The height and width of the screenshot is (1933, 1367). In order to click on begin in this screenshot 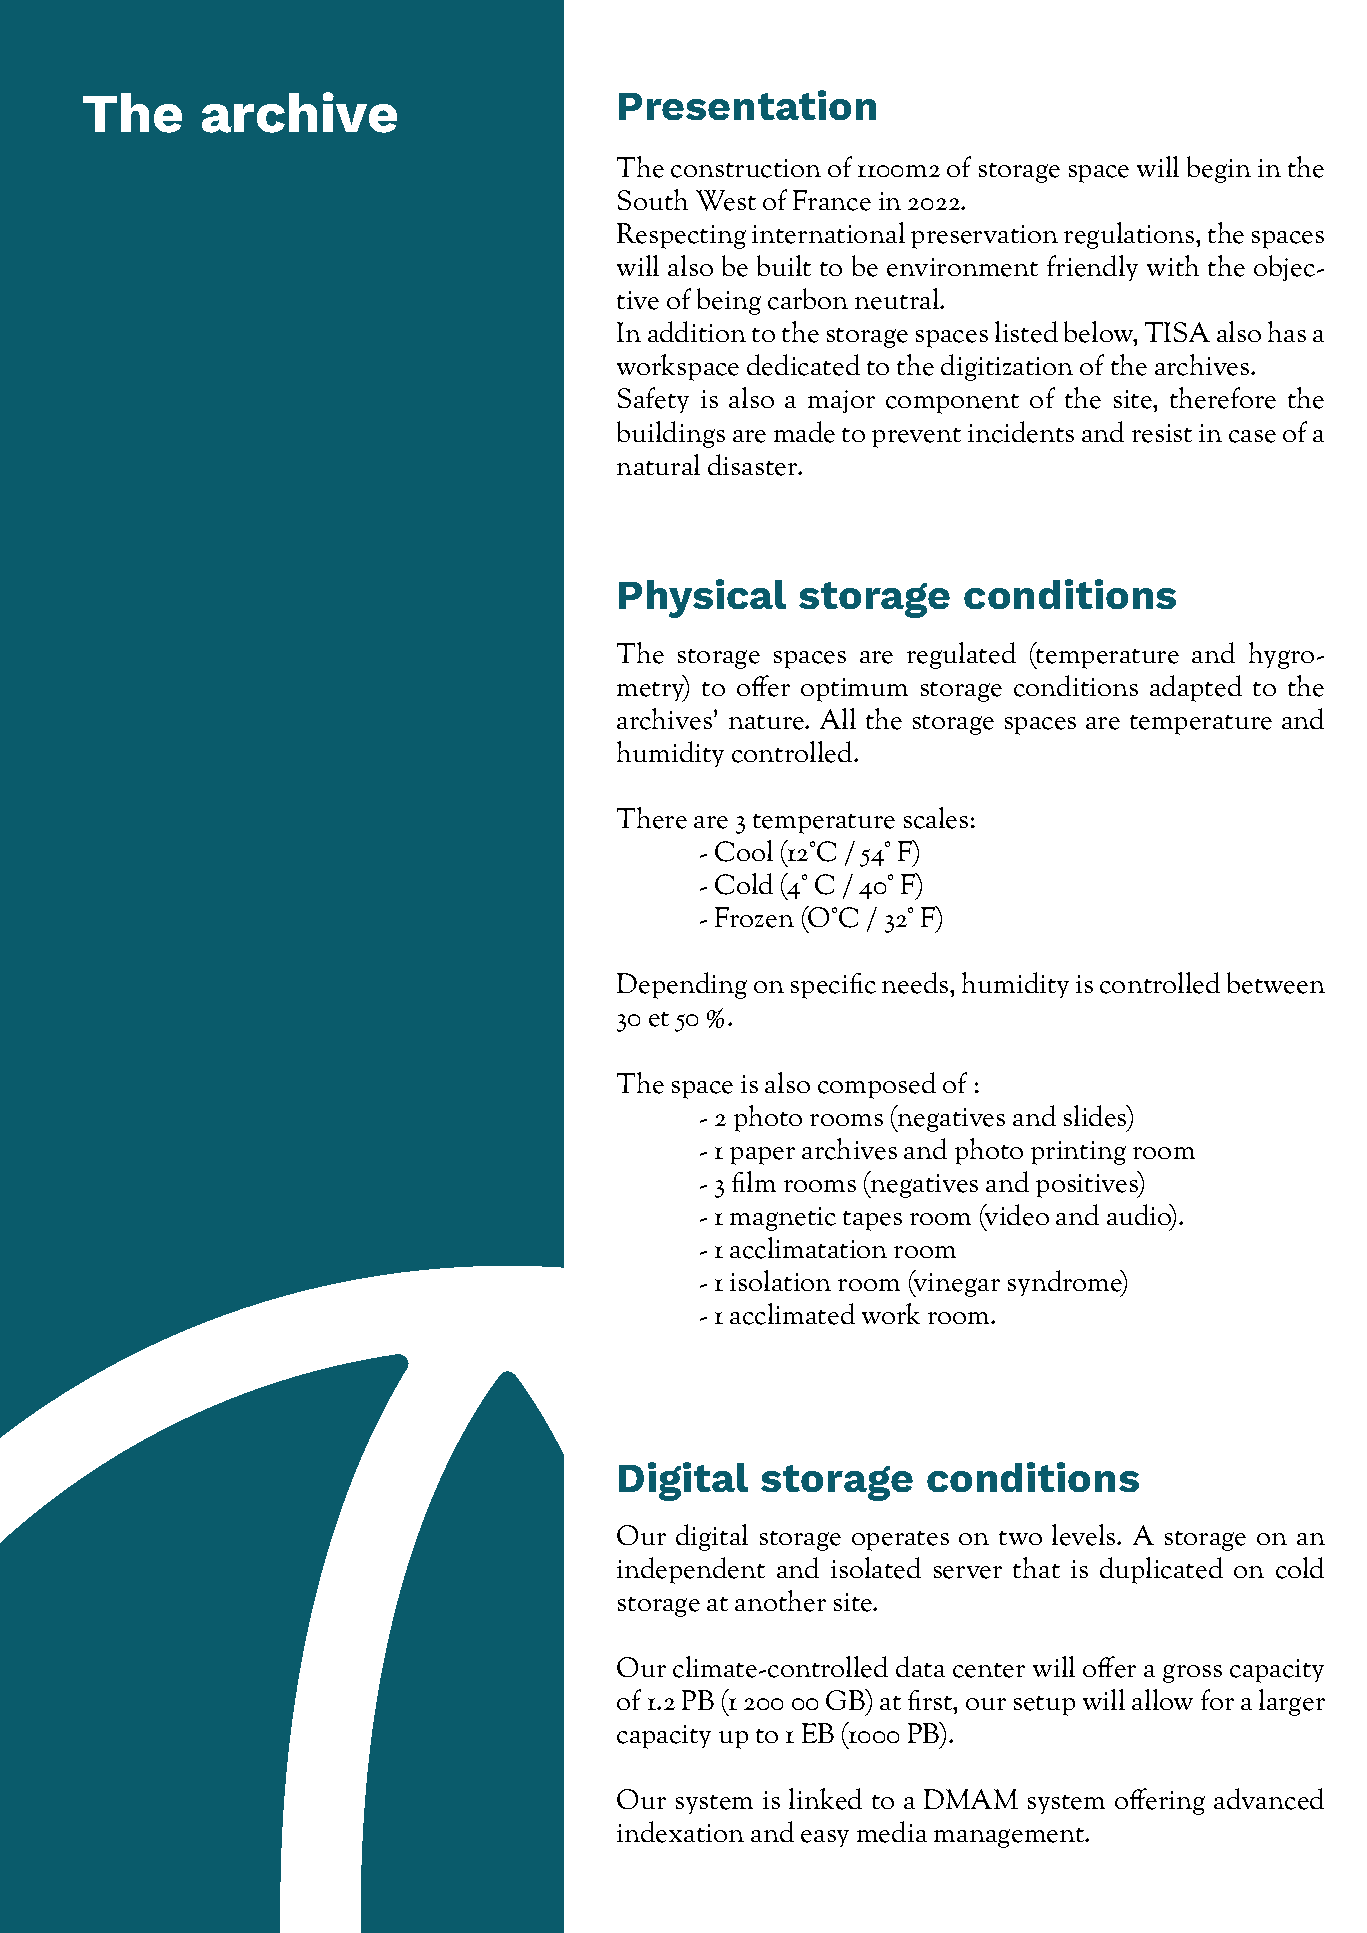, I will do `click(1219, 169)`.
